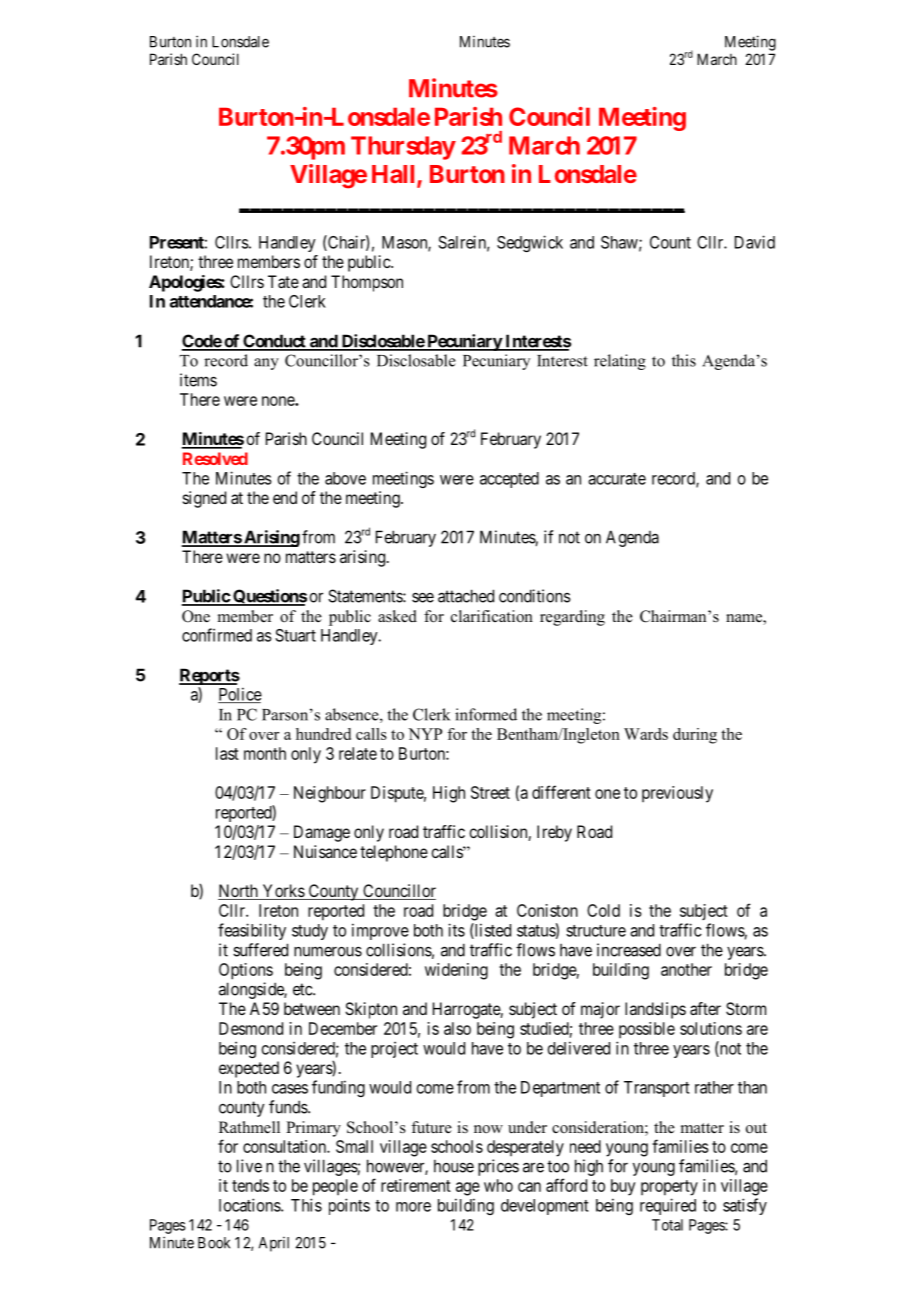 The width and height of the screenshot is (924, 1308). What do you see at coordinates (456, 971) in the screenshot?
I see `widening` at bounding box center [456, 971].
